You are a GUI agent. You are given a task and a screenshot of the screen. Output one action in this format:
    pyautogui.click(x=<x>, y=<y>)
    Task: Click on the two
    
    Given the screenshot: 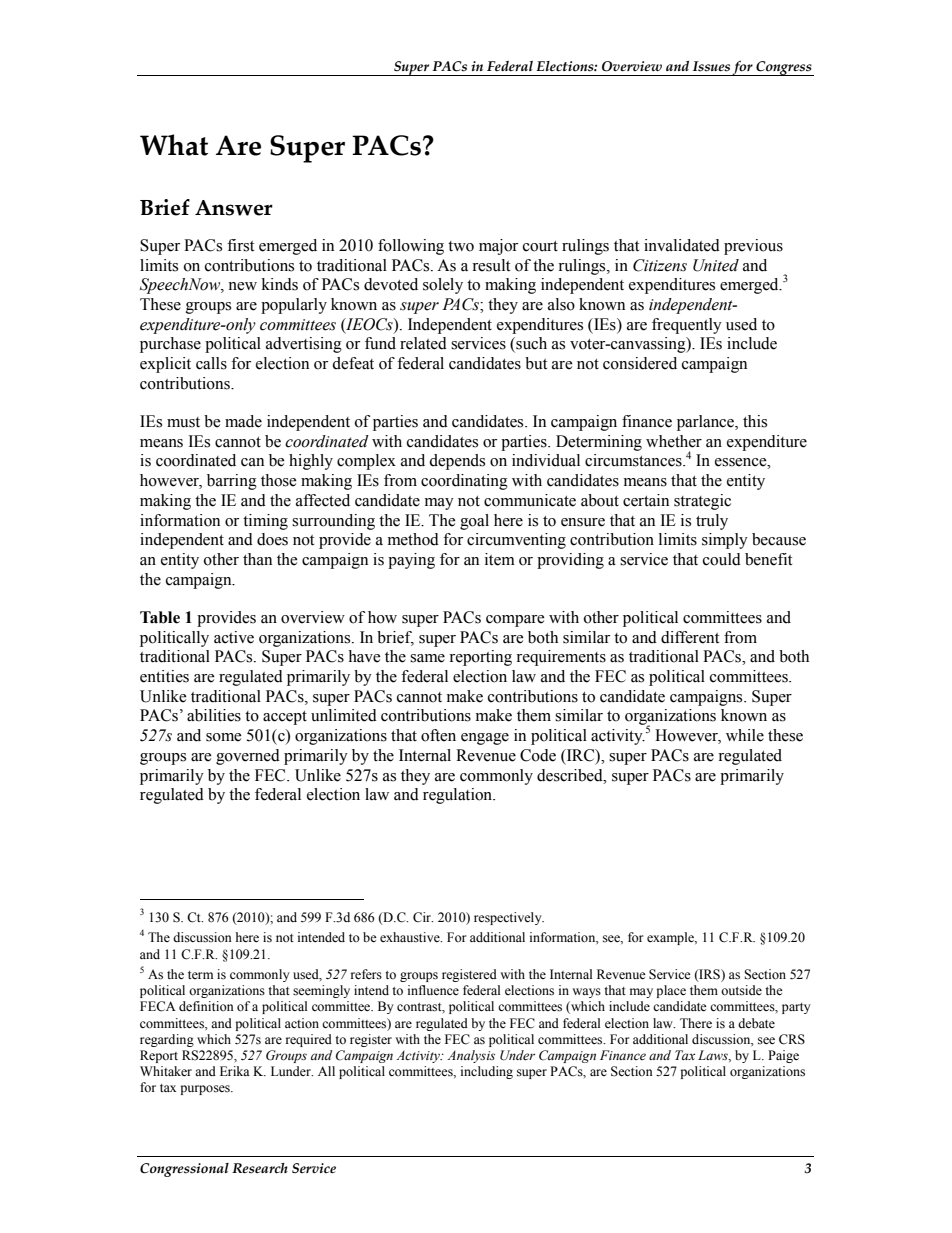 What is the action you would take?
    pyautogui.click(x=461, y=246)
